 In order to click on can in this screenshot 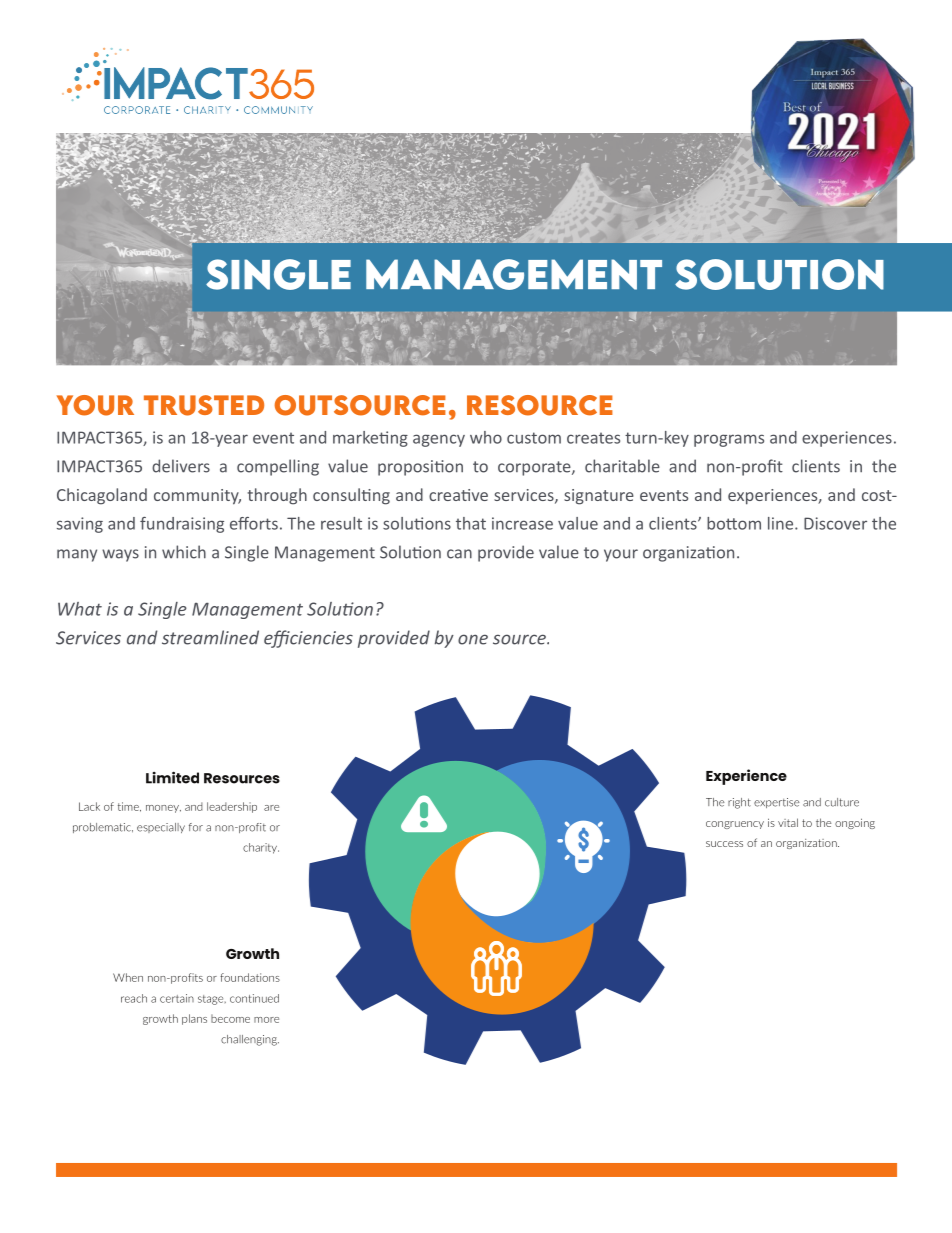, I will do `click(459, 554)`.
